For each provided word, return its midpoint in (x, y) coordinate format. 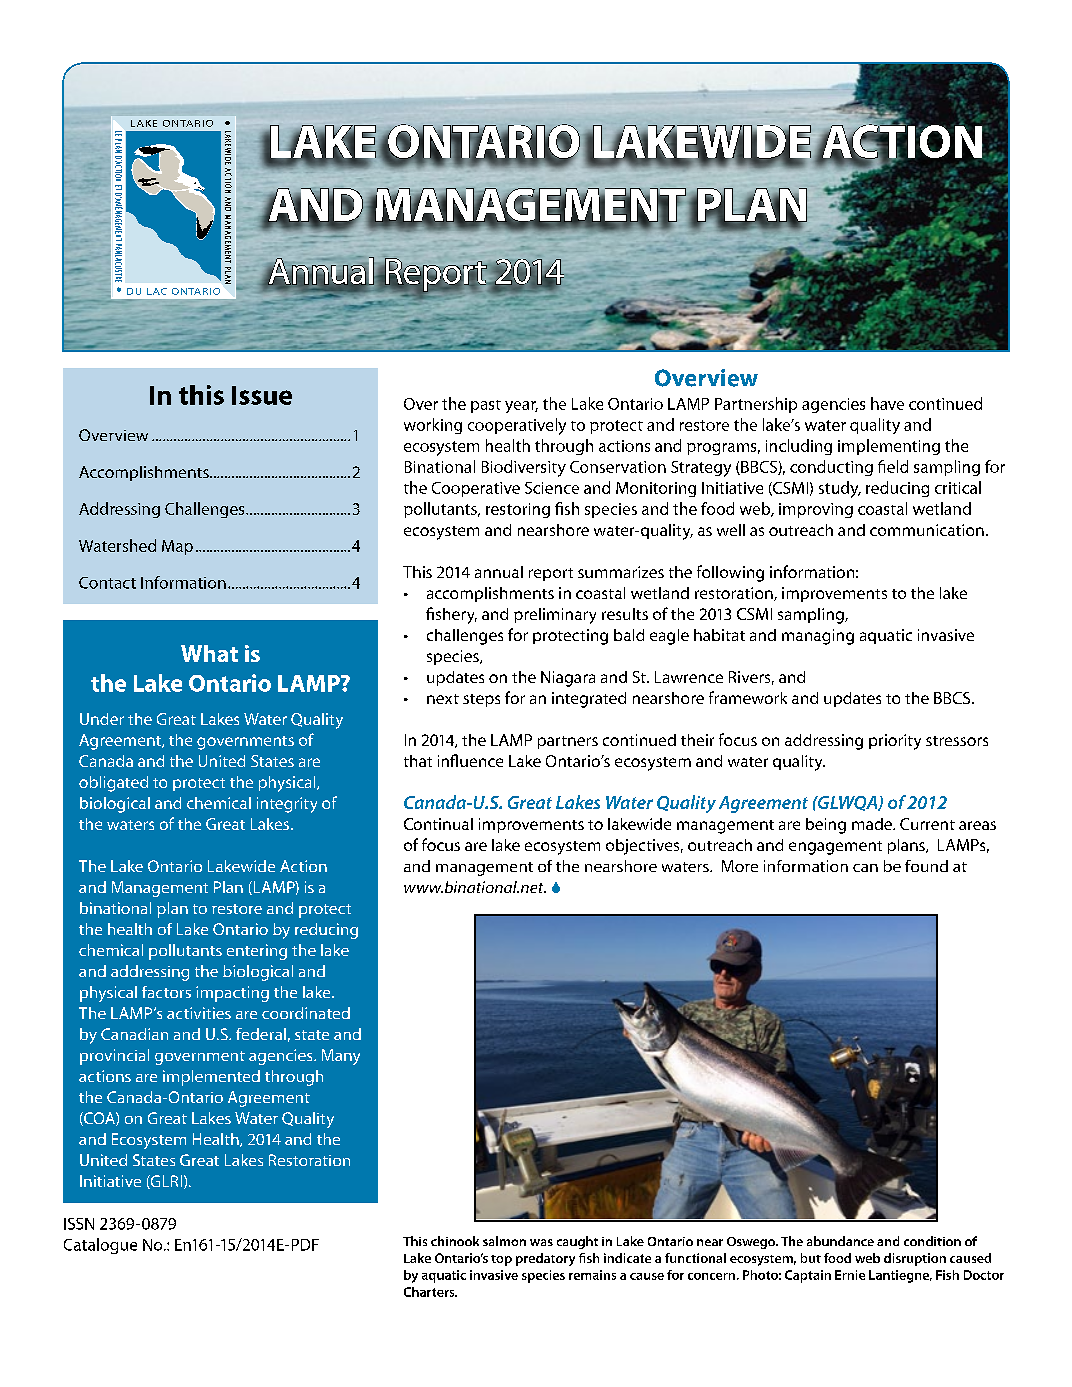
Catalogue (100, 1246)
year (521, 407)
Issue (262, 395)
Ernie (850, 1275)
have (887, 403)
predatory (545, 1259)
